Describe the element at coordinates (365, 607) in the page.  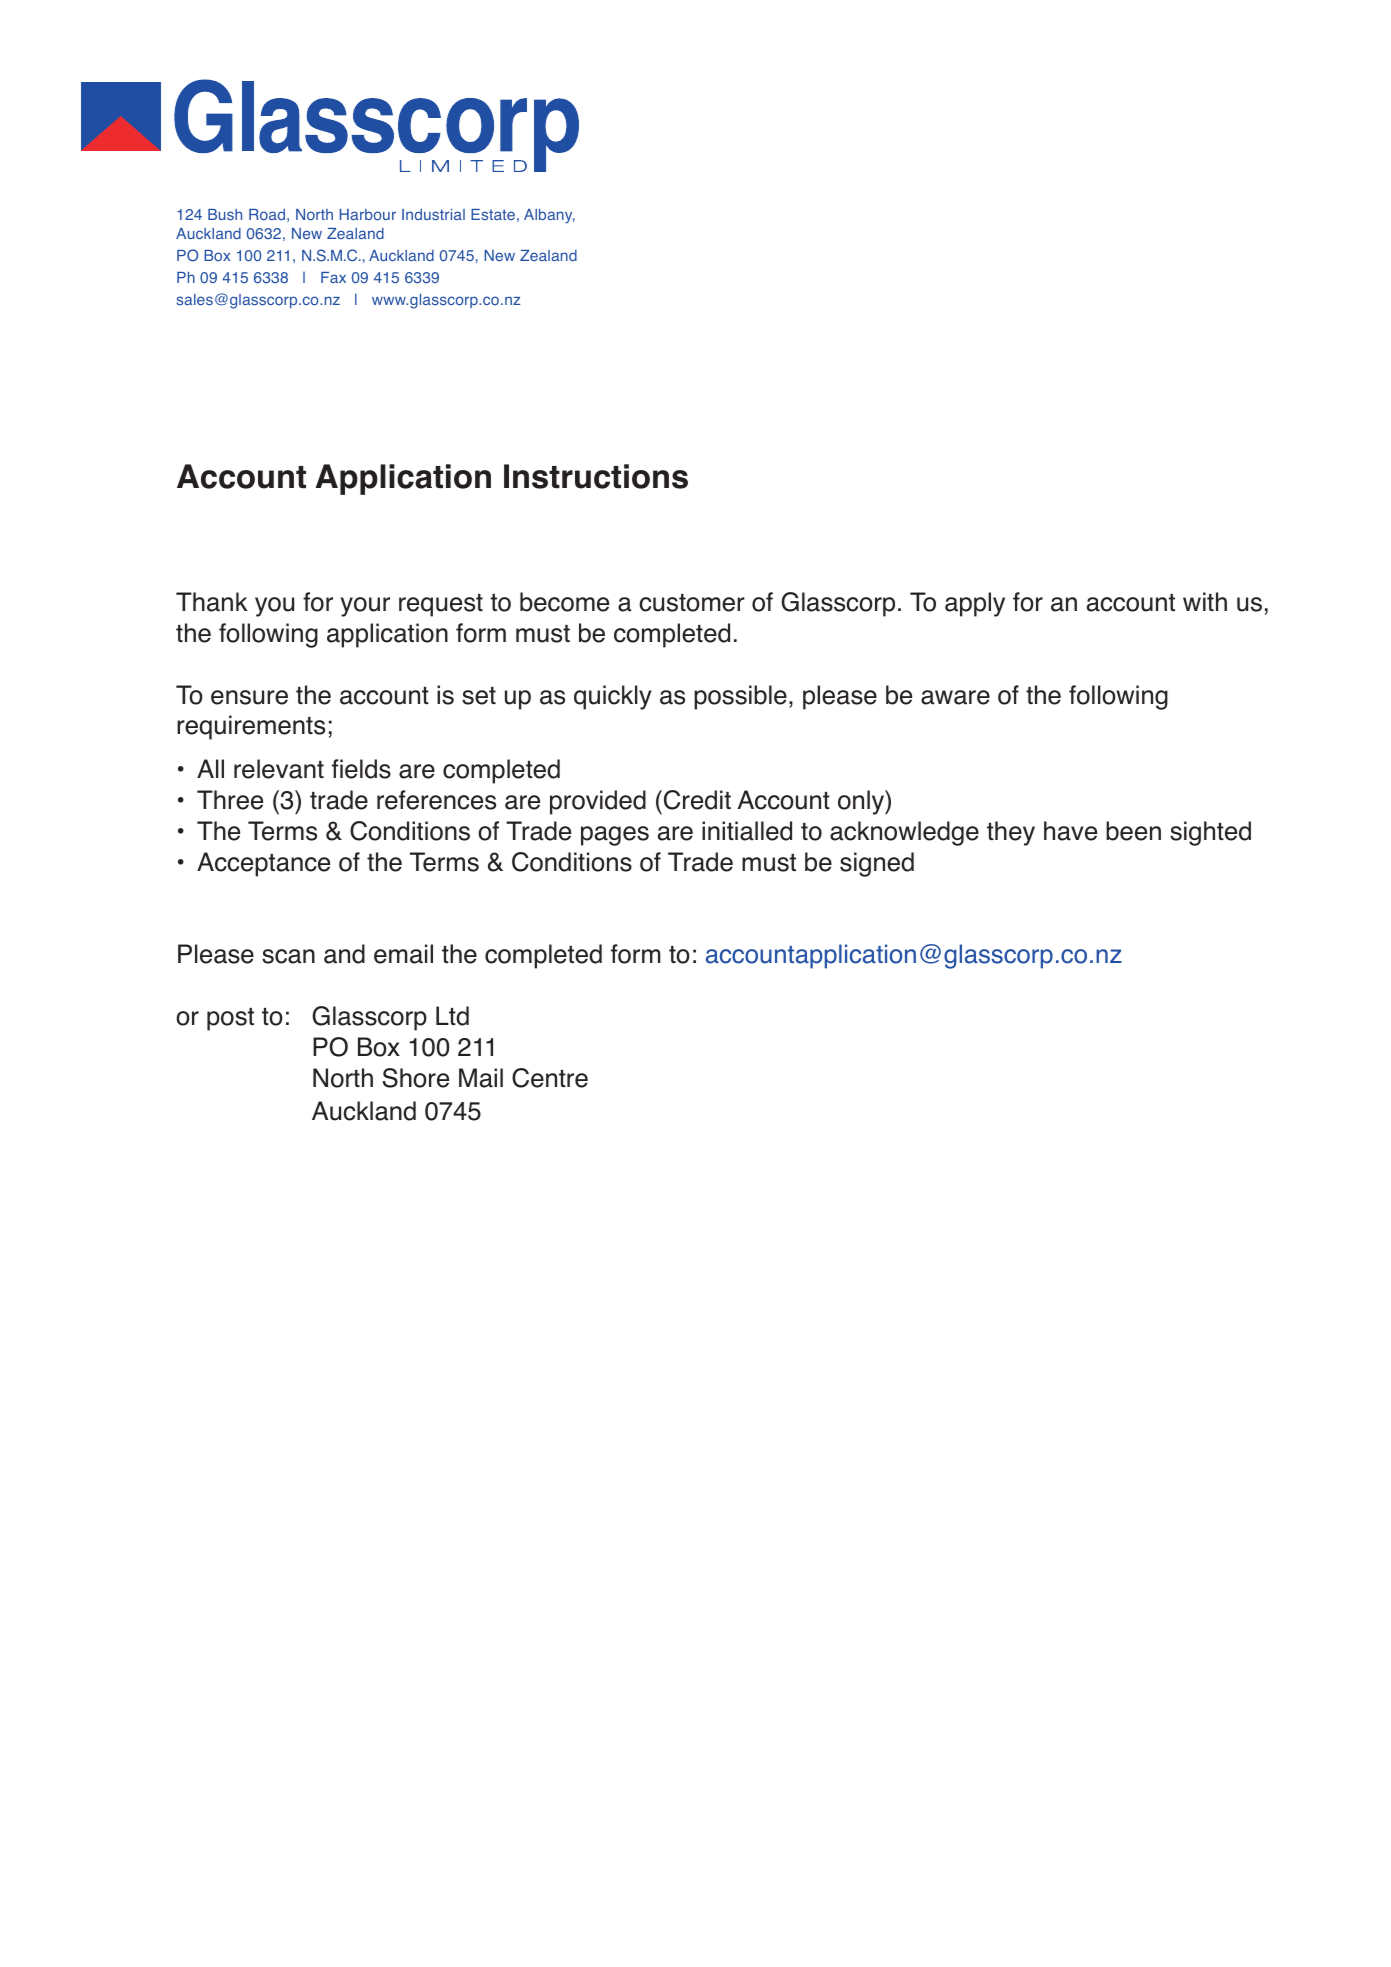
I see `your` at that location.
